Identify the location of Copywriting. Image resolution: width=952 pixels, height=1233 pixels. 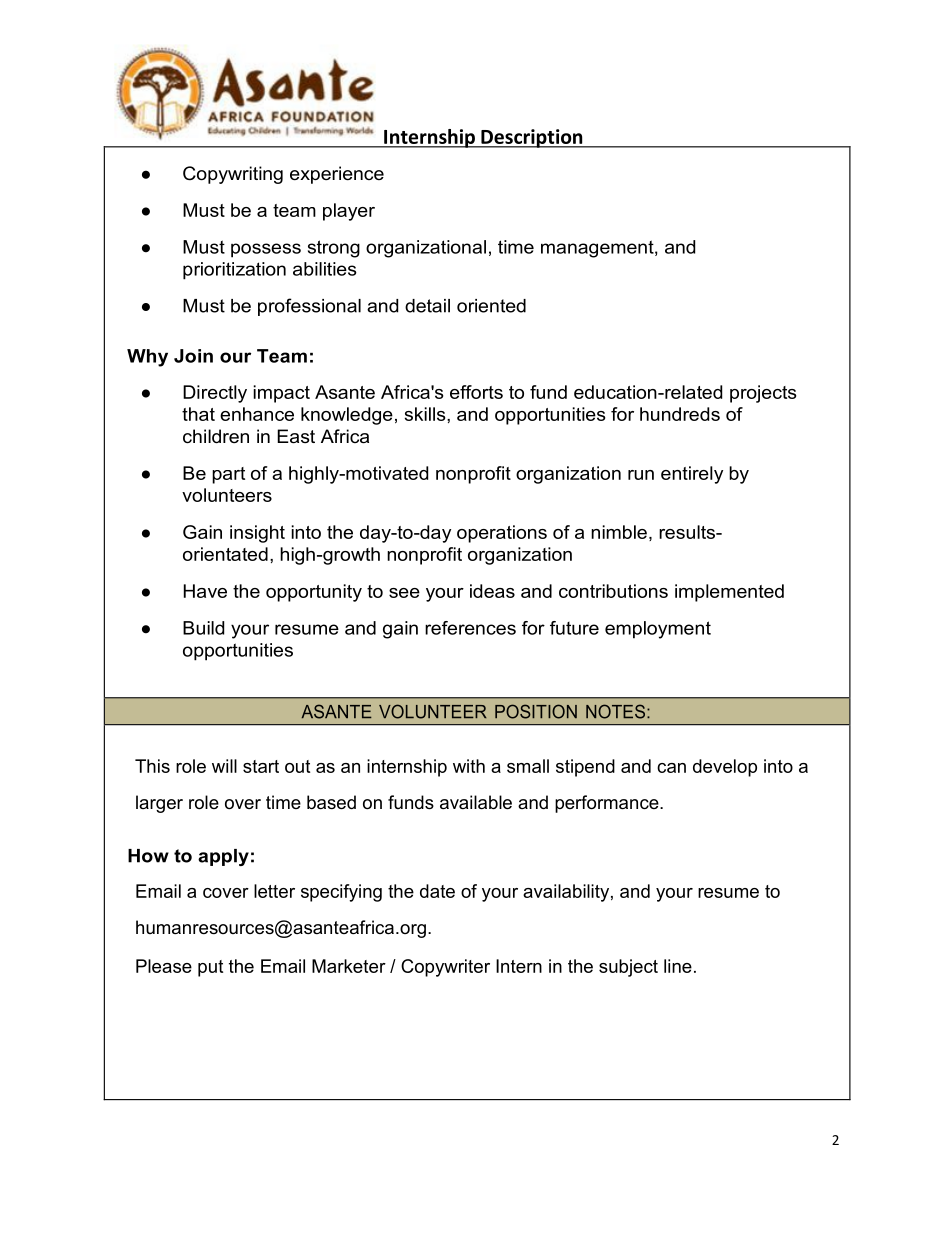
(233, 175).
